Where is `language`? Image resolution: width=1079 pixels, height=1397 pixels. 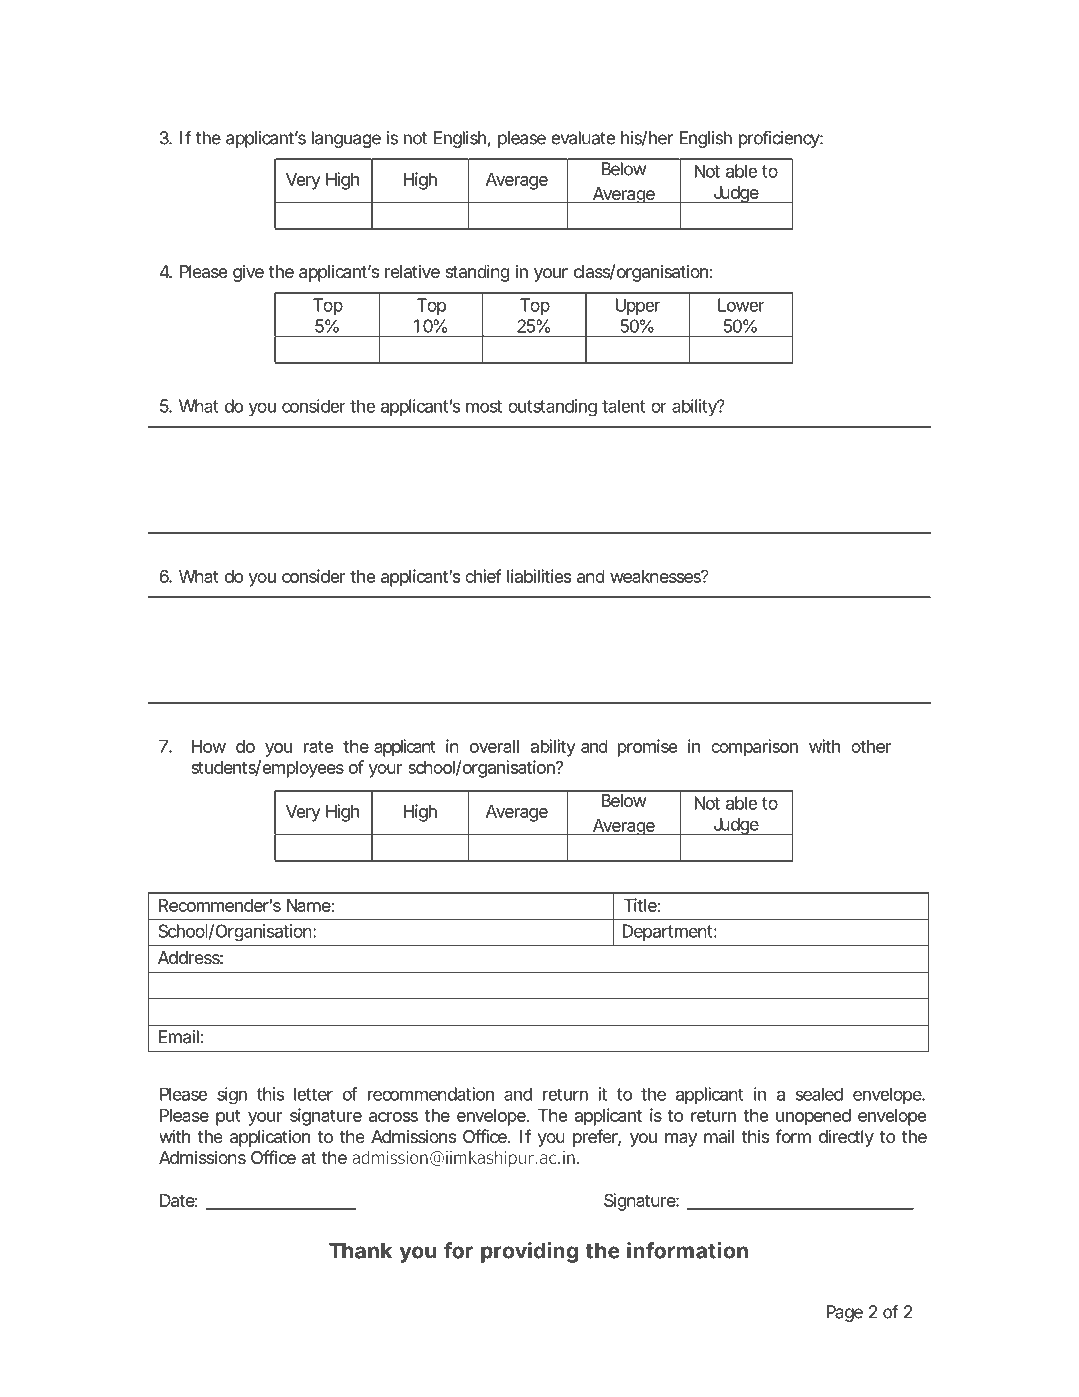 language is located at coordinates (346, 139).
